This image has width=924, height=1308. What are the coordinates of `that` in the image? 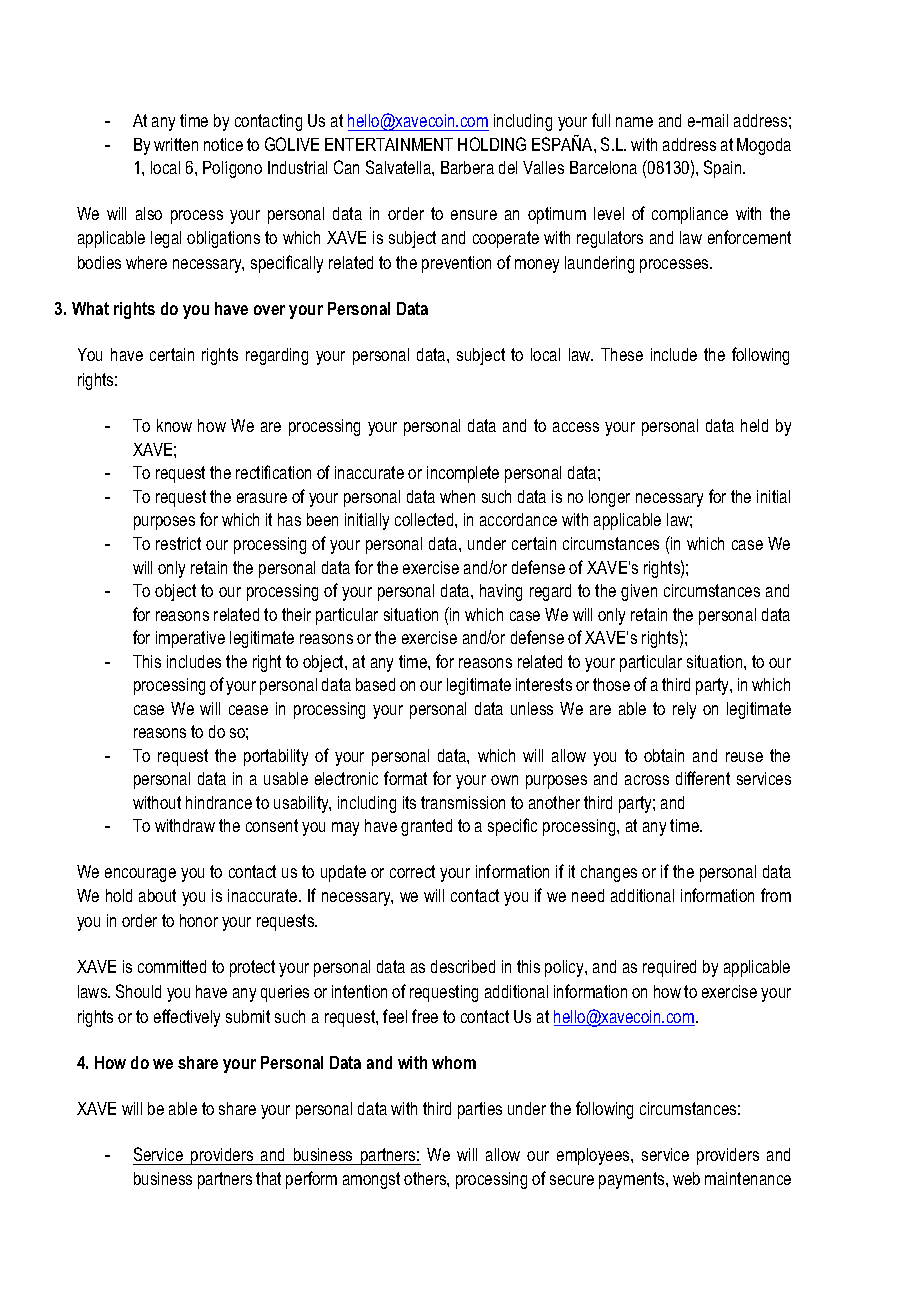 It's located at (268, 1178).
